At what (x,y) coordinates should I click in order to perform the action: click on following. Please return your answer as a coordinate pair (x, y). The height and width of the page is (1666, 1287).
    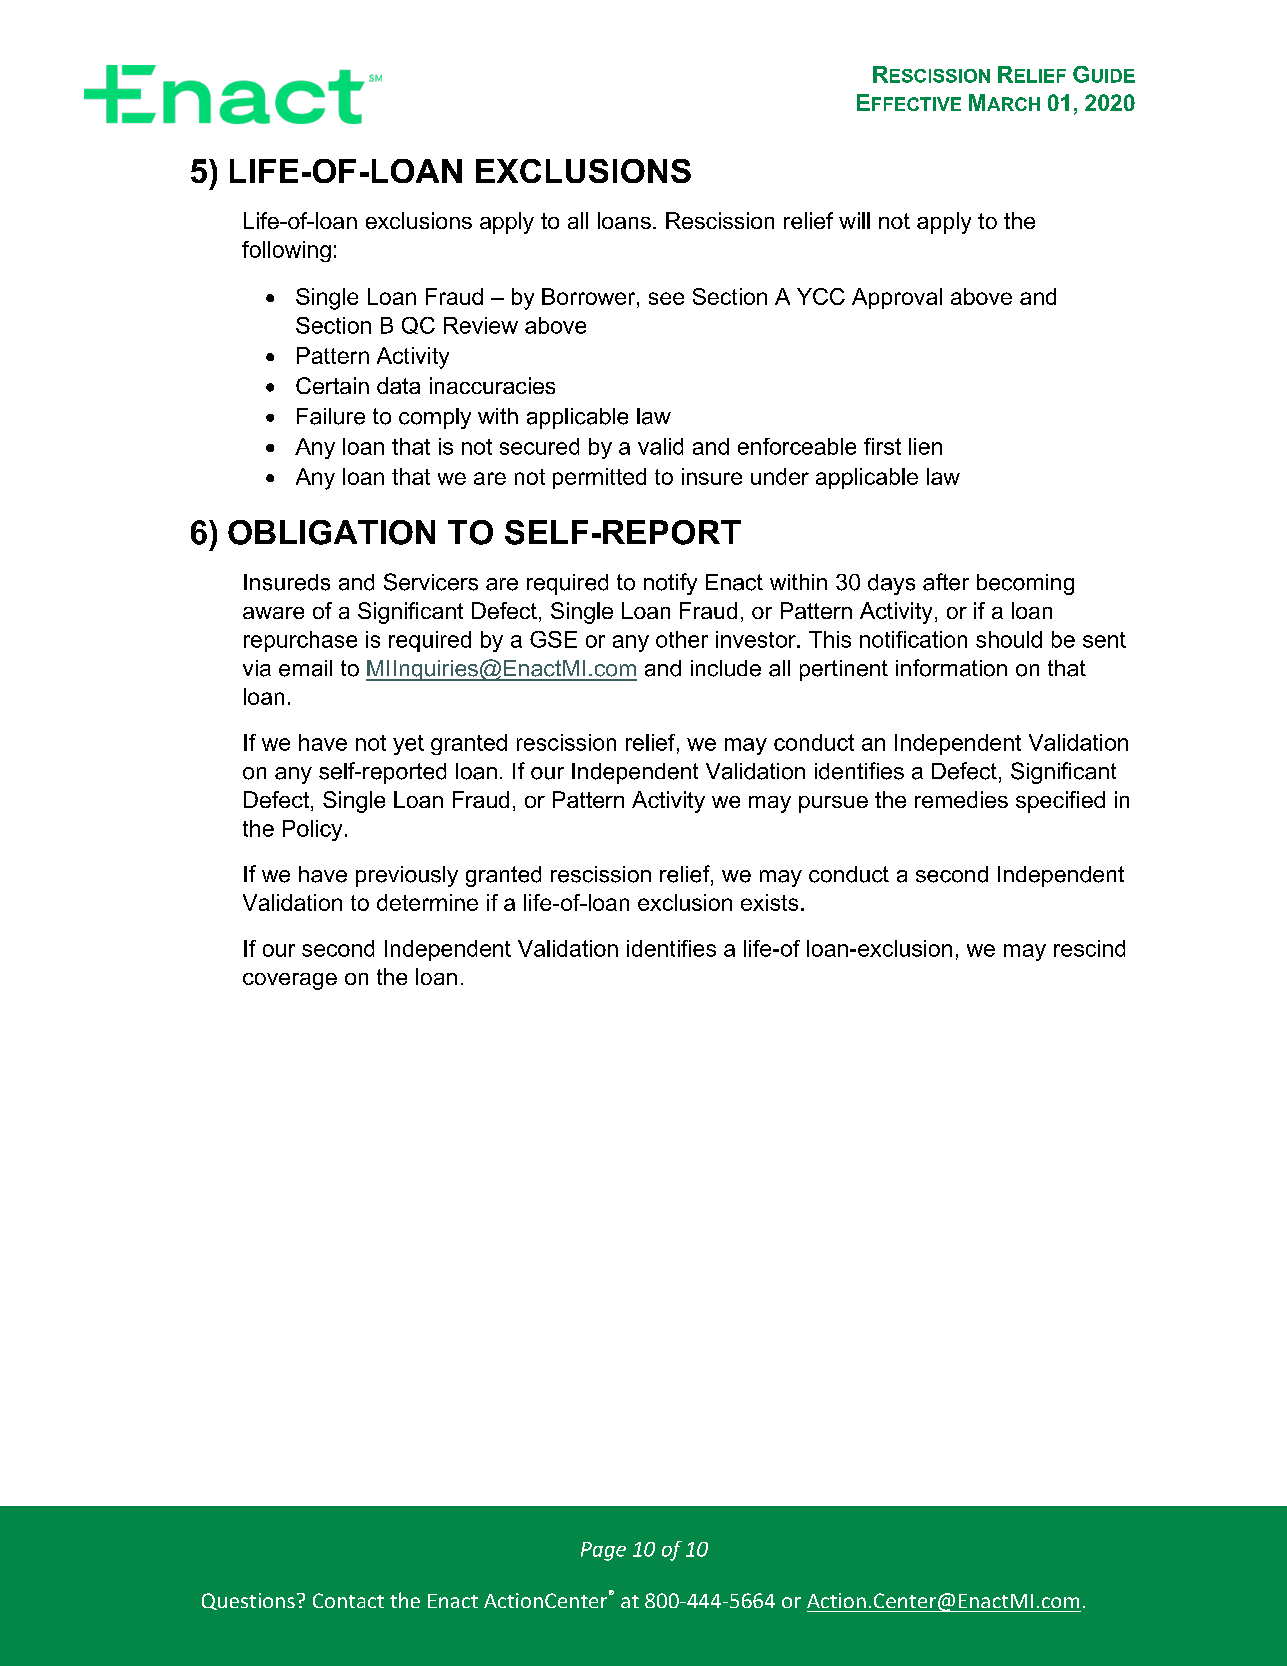
    Looking at the image, I should click on (286, 251).
